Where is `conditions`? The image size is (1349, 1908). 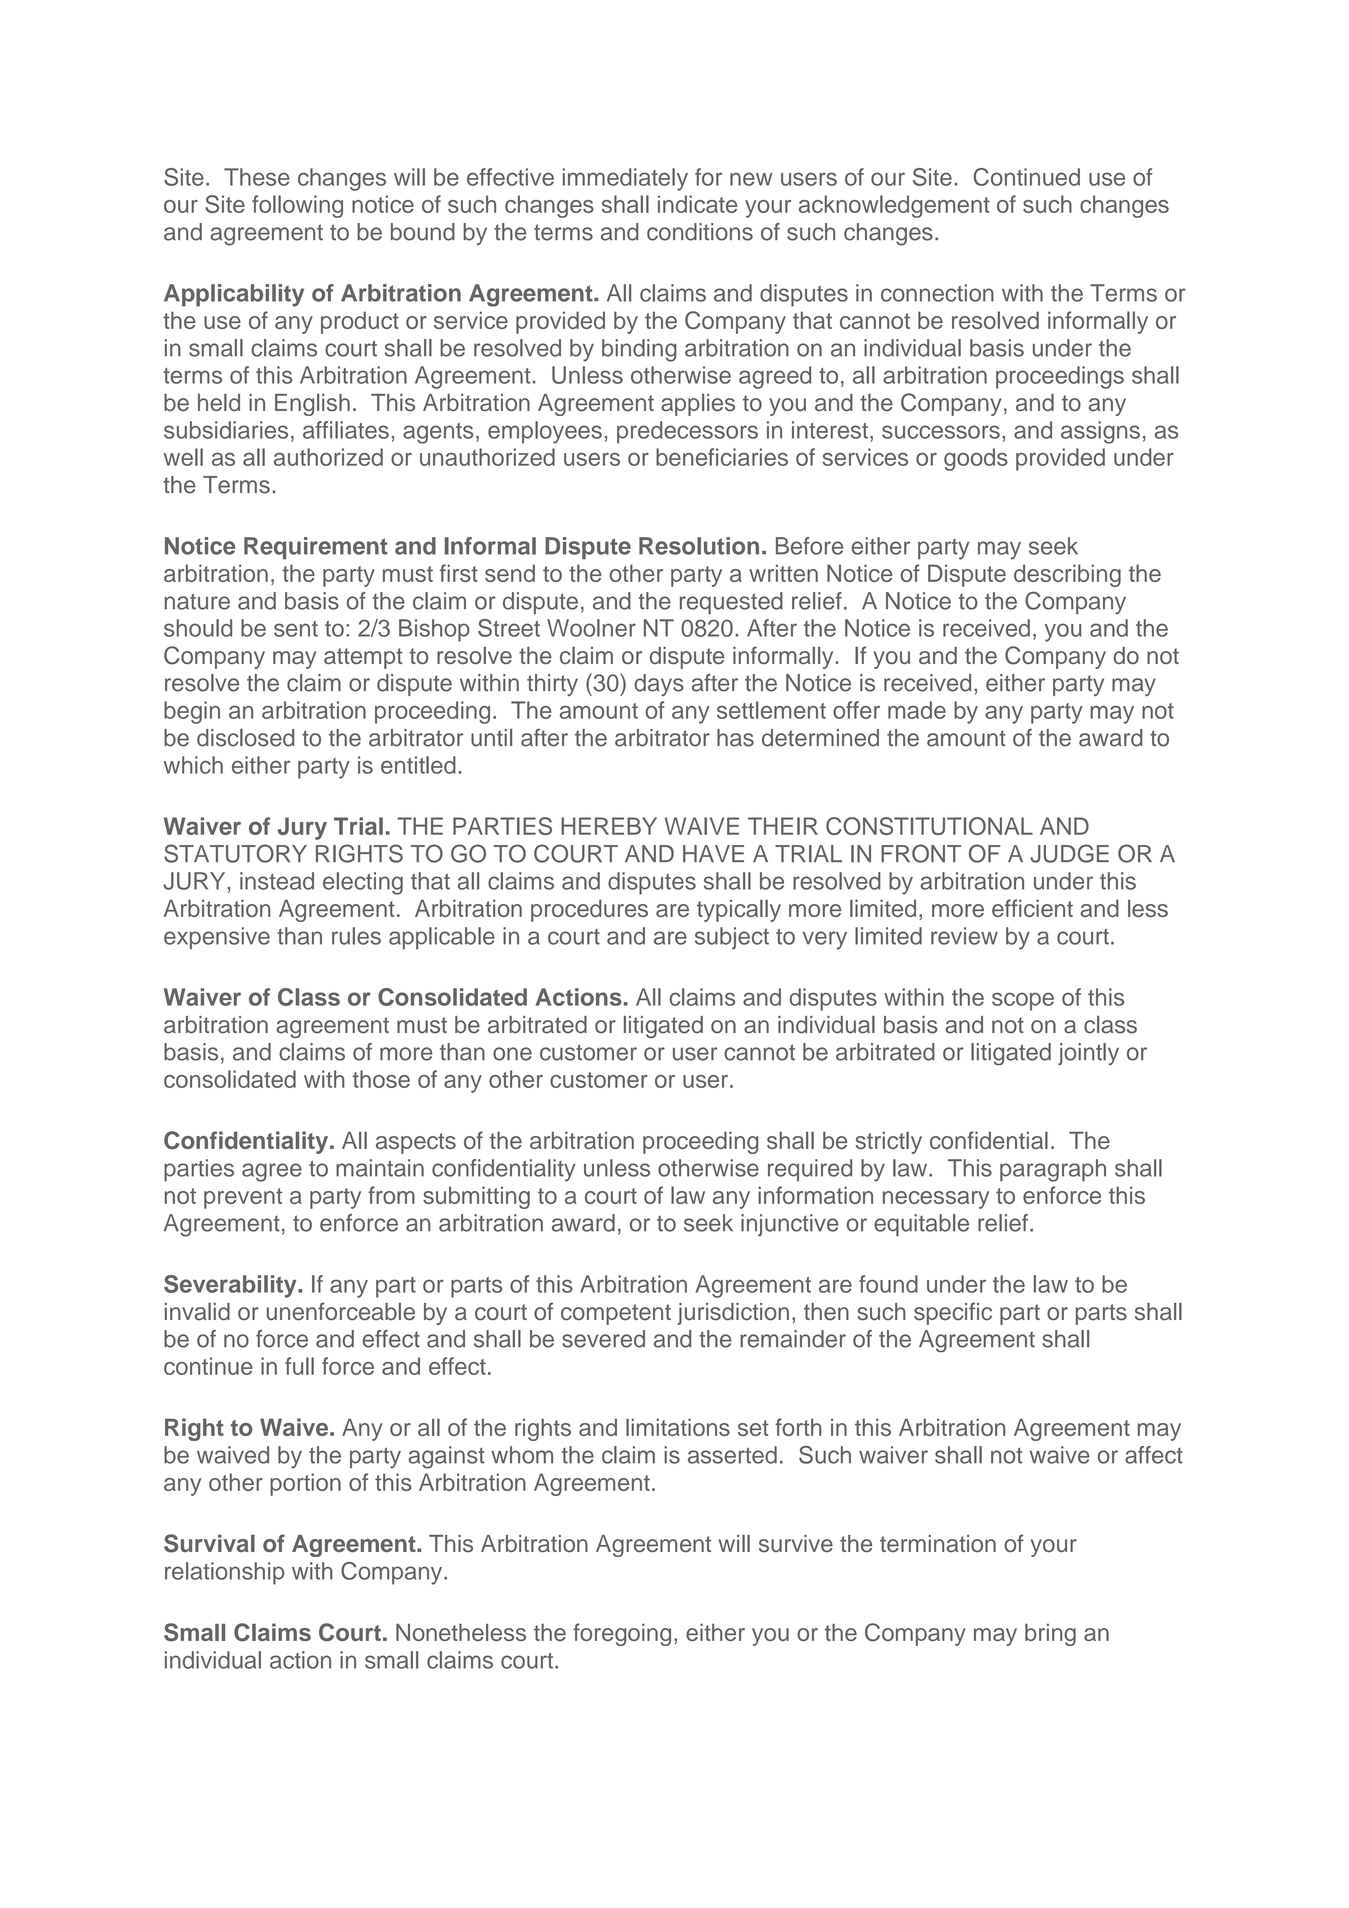 conditions is located at coordinates (700, 232).
